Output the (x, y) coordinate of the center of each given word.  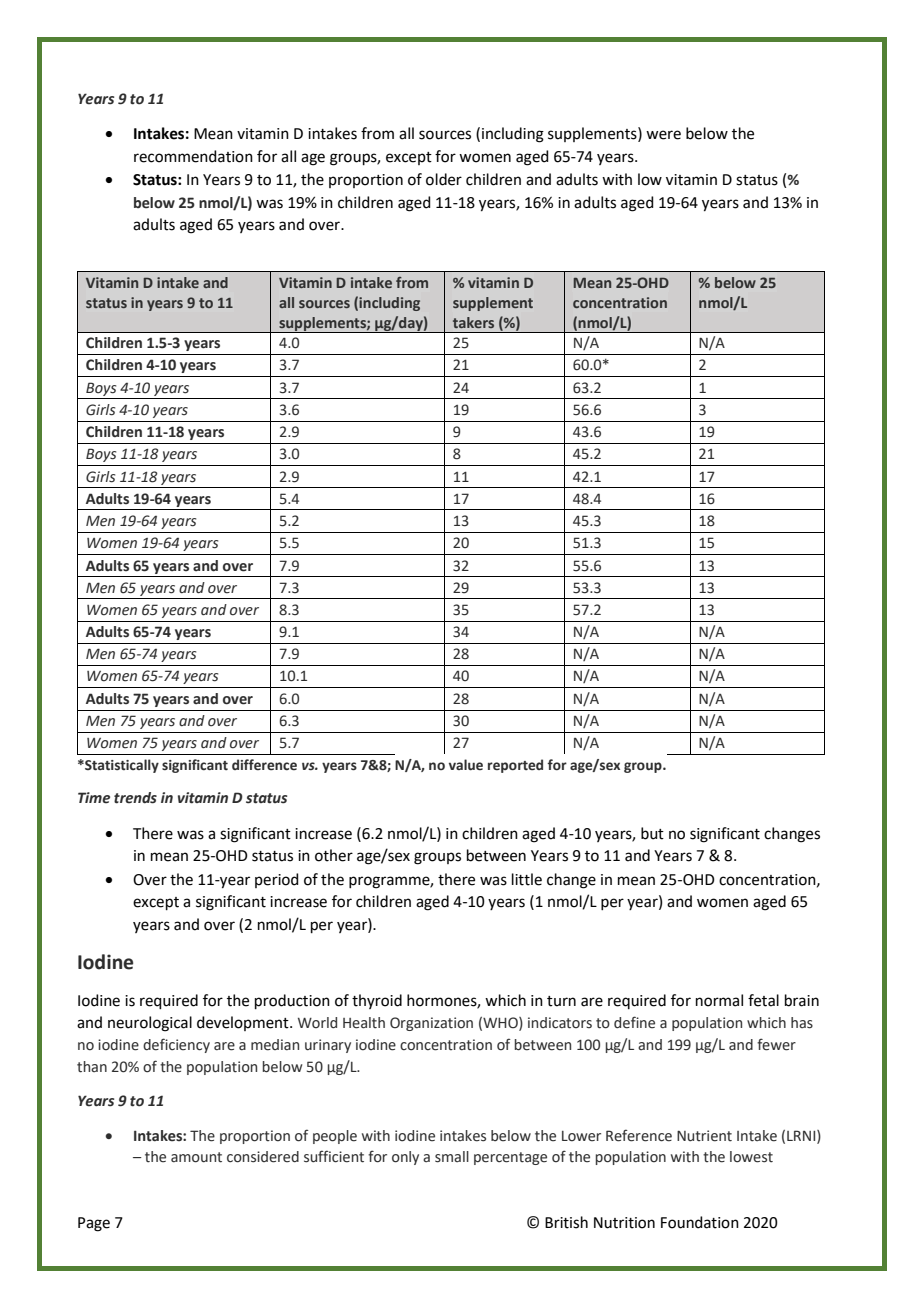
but (652, 833)
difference (264, 765)
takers (473, 322)
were (663, 135)
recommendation (193, 156)
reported (515, 766)
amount (196, 1157)
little (527, 879)
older (444, 179)
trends (135, 798)
